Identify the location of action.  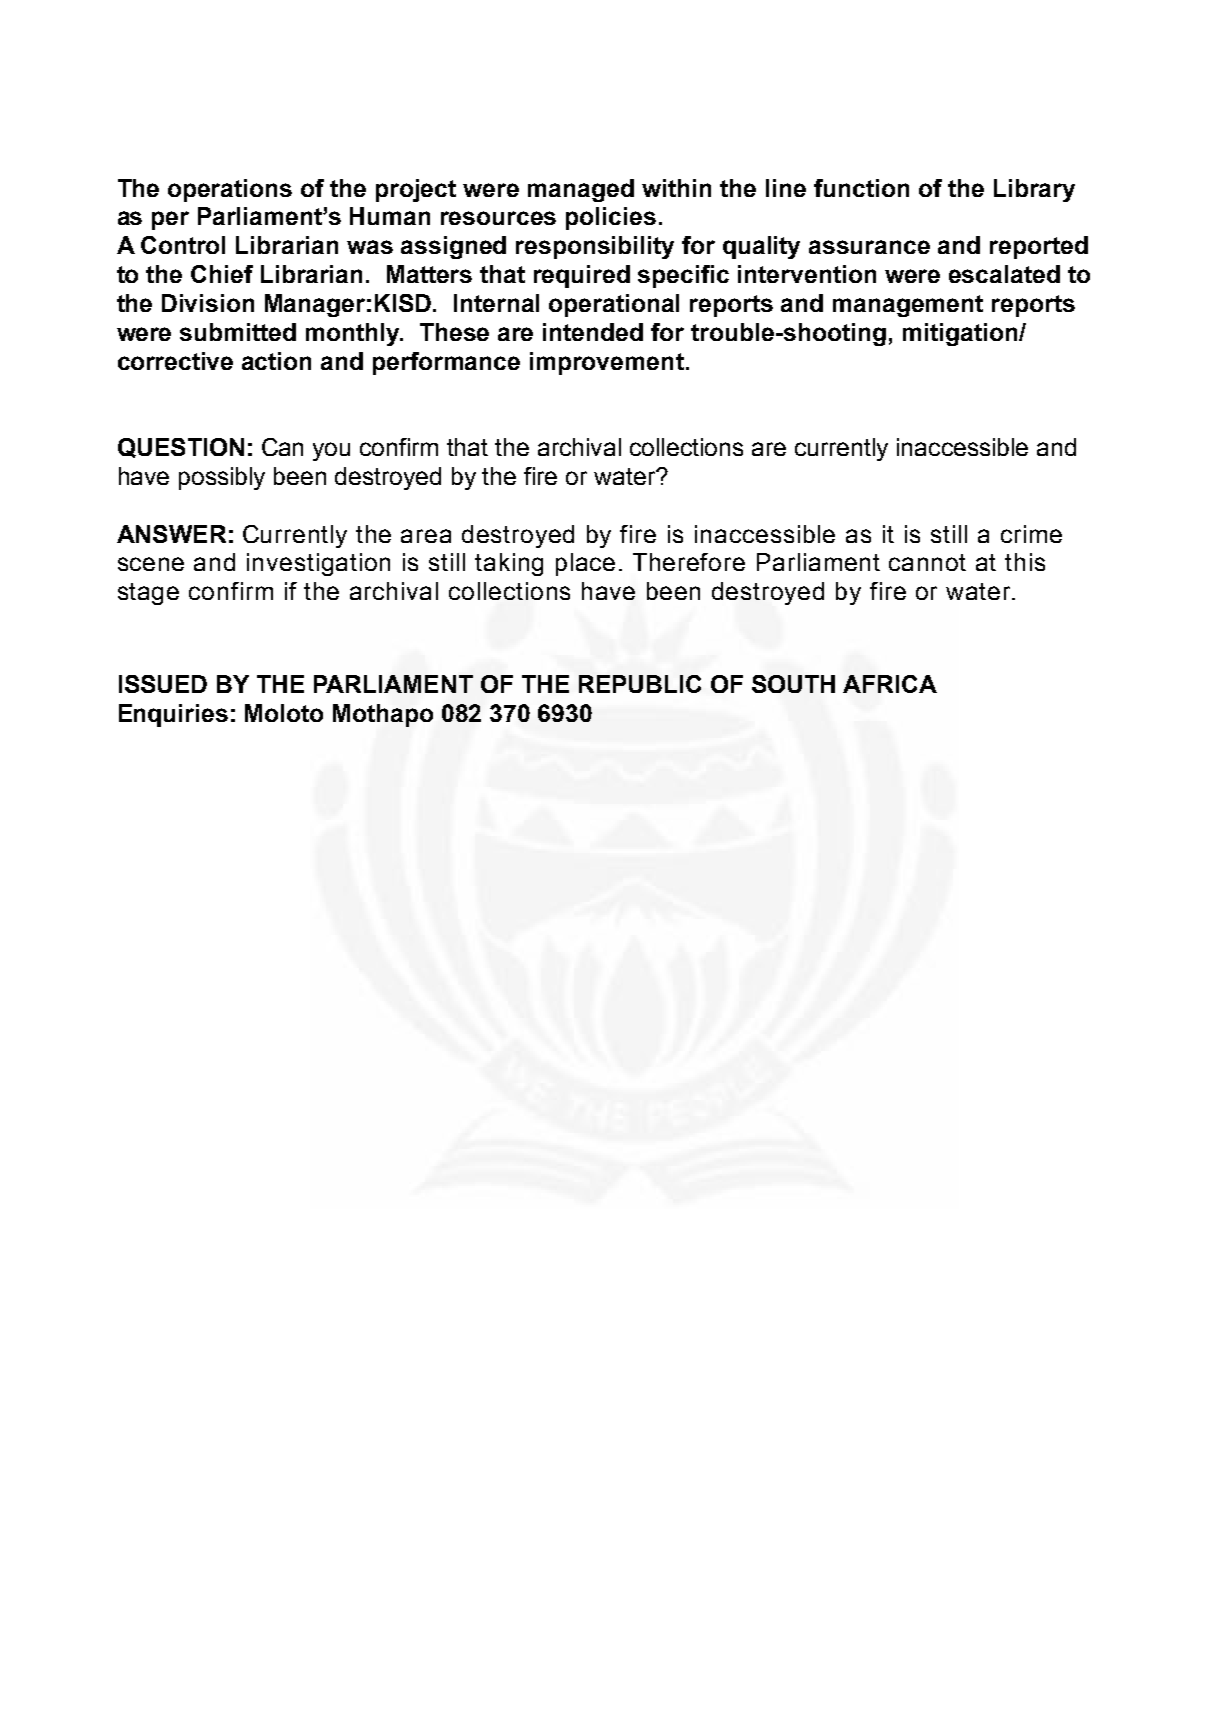
(276, 361).
